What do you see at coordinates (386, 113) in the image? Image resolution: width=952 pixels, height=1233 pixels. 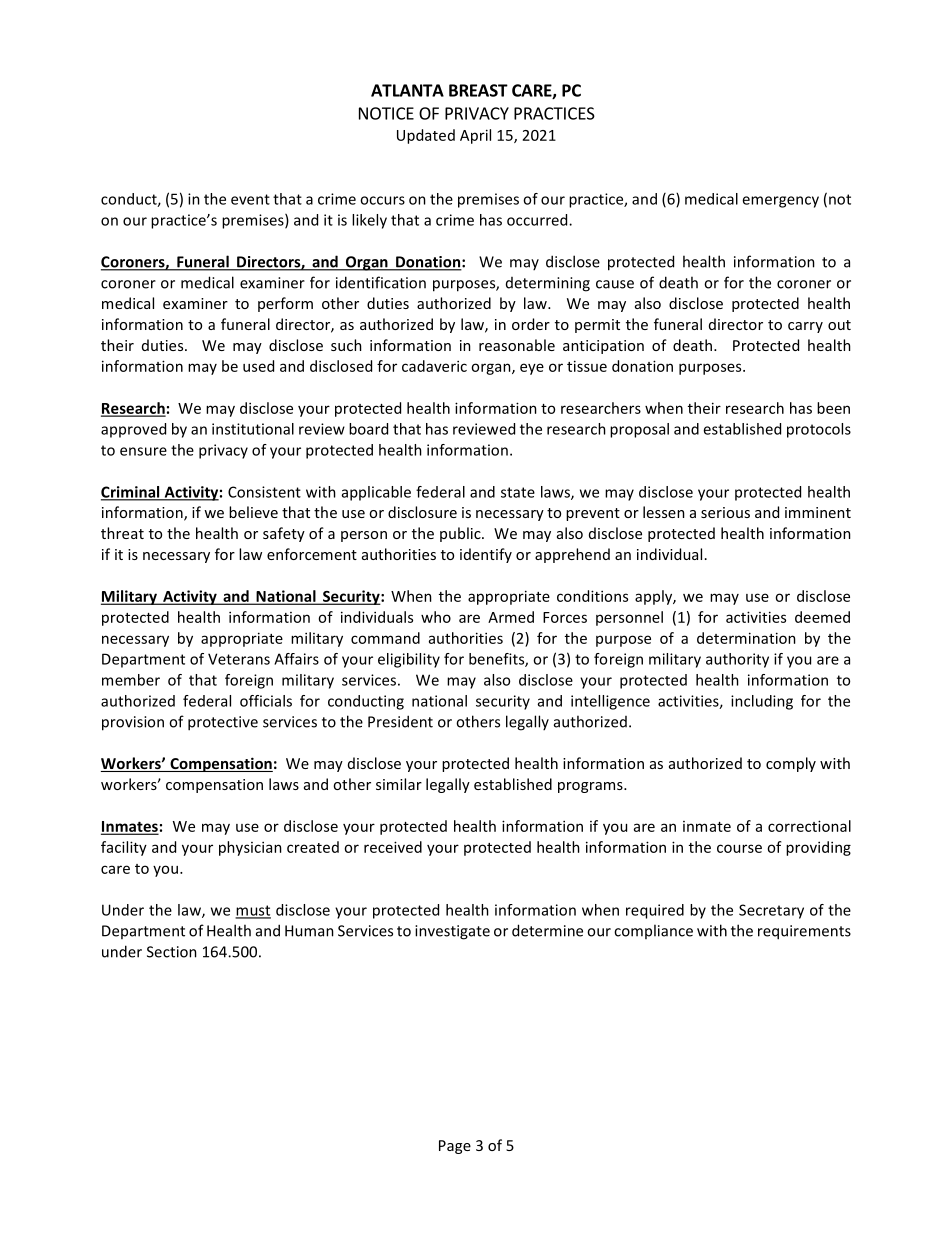 I see `NOTICE` at bounding box center [386, 113].
